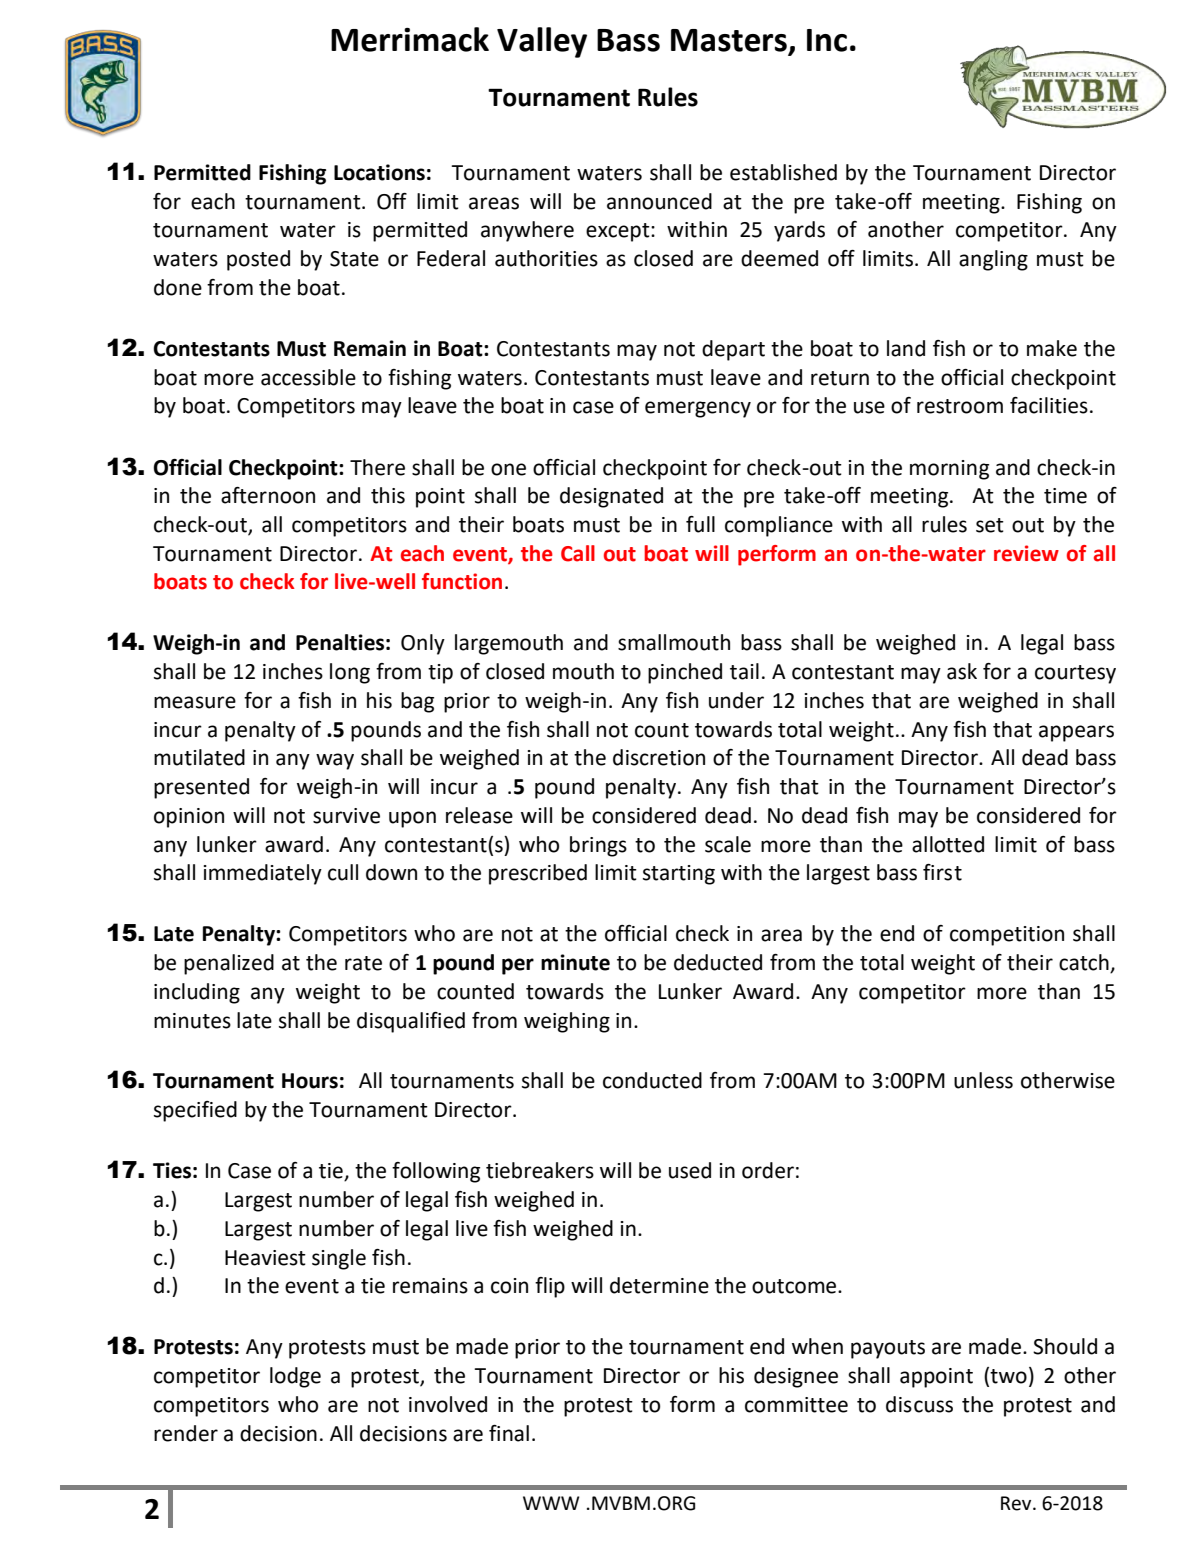 Image resolution: width=1201 pixels, height=1554 pixels. What do you see at coordinates (310, 1081) in the screenshot?
I see `Hours` at bounding box center [310, 1081].
